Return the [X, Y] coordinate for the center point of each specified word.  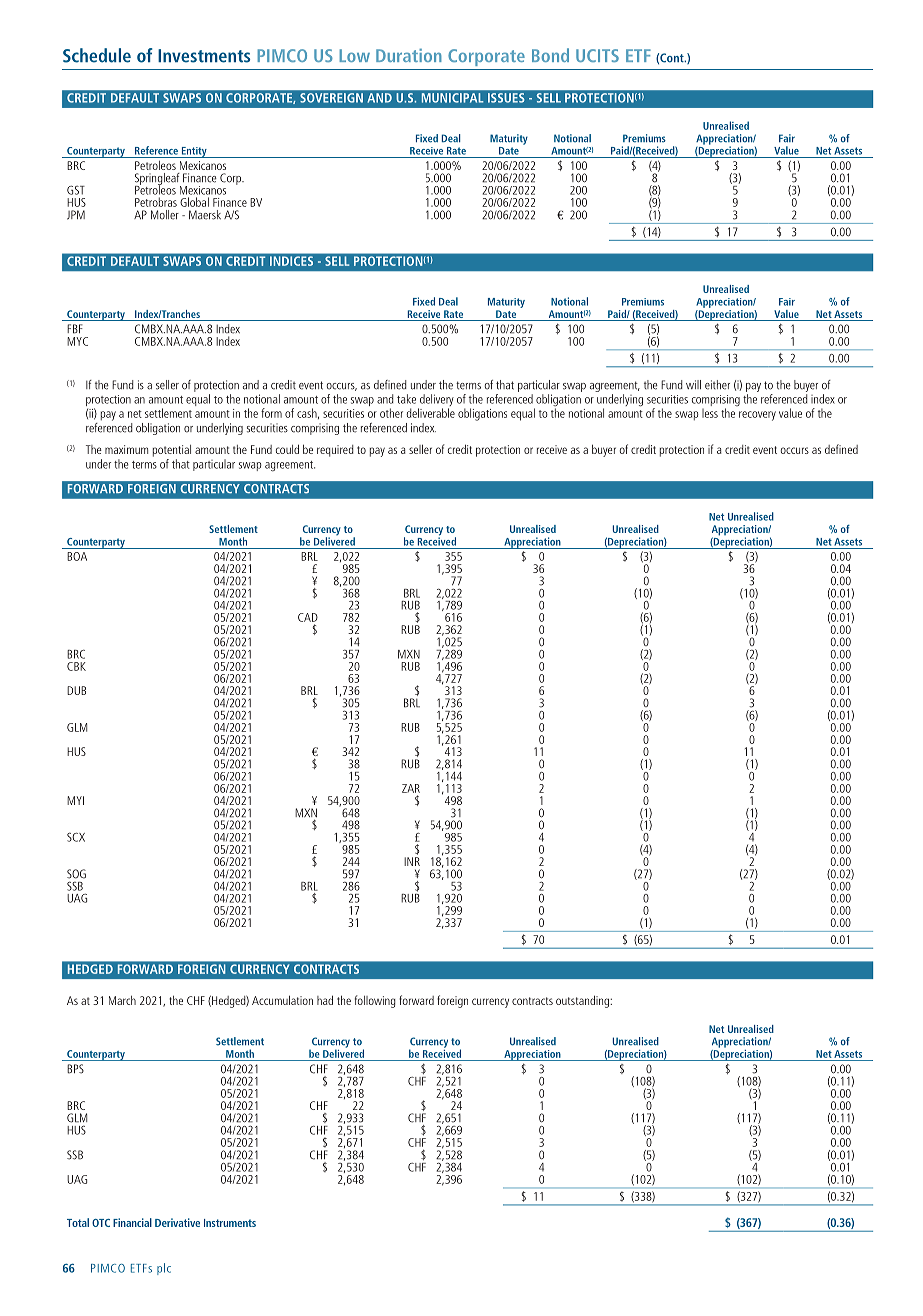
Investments [204, 56]
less [710, 413]
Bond [550, 55]
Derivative [177, 1222]
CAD [308, 617]
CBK [76, 666]
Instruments [230, 1223]
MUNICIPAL [452, 98]
